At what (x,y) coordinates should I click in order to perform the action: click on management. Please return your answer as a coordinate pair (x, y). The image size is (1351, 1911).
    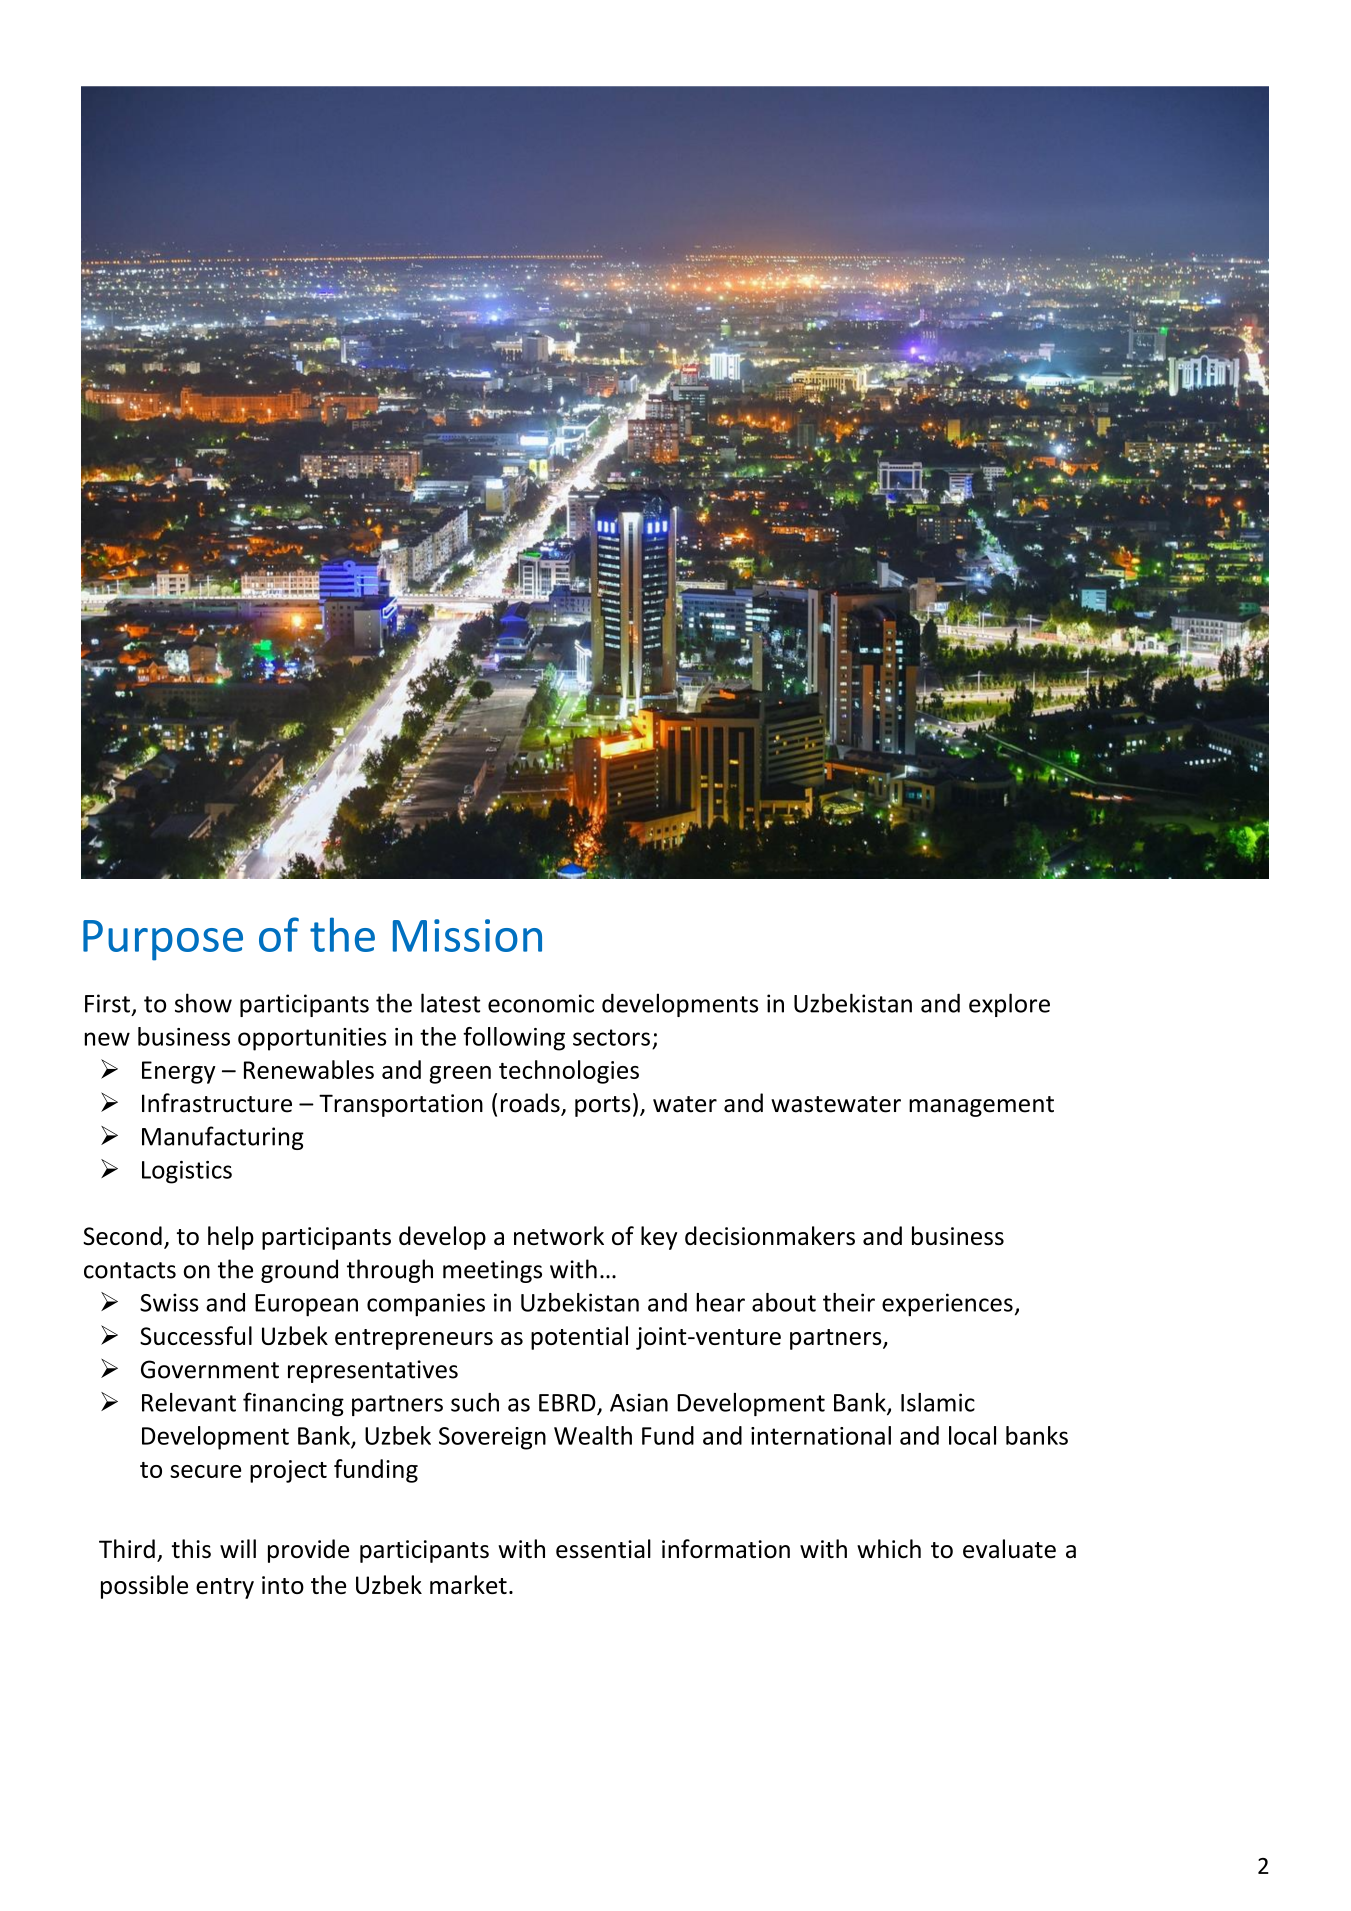
    Looking at the image, I should click on (981, 1106).
